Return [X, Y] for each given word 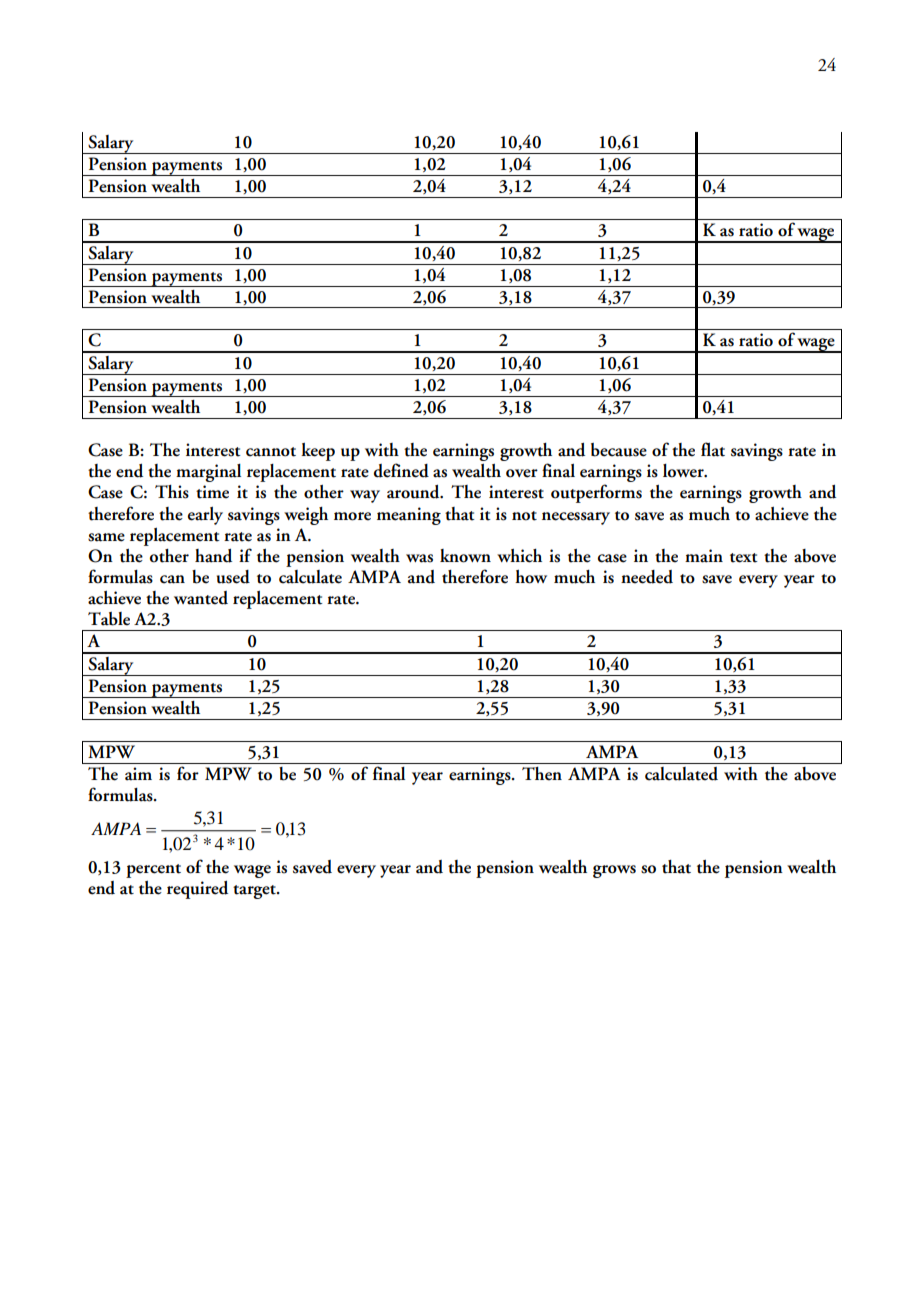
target [255, 892]
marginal [208, 473]
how [531, 577]
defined [401, 470]
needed [647, 577]
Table [109, 619]
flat [713, 449]
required [197, 890]
